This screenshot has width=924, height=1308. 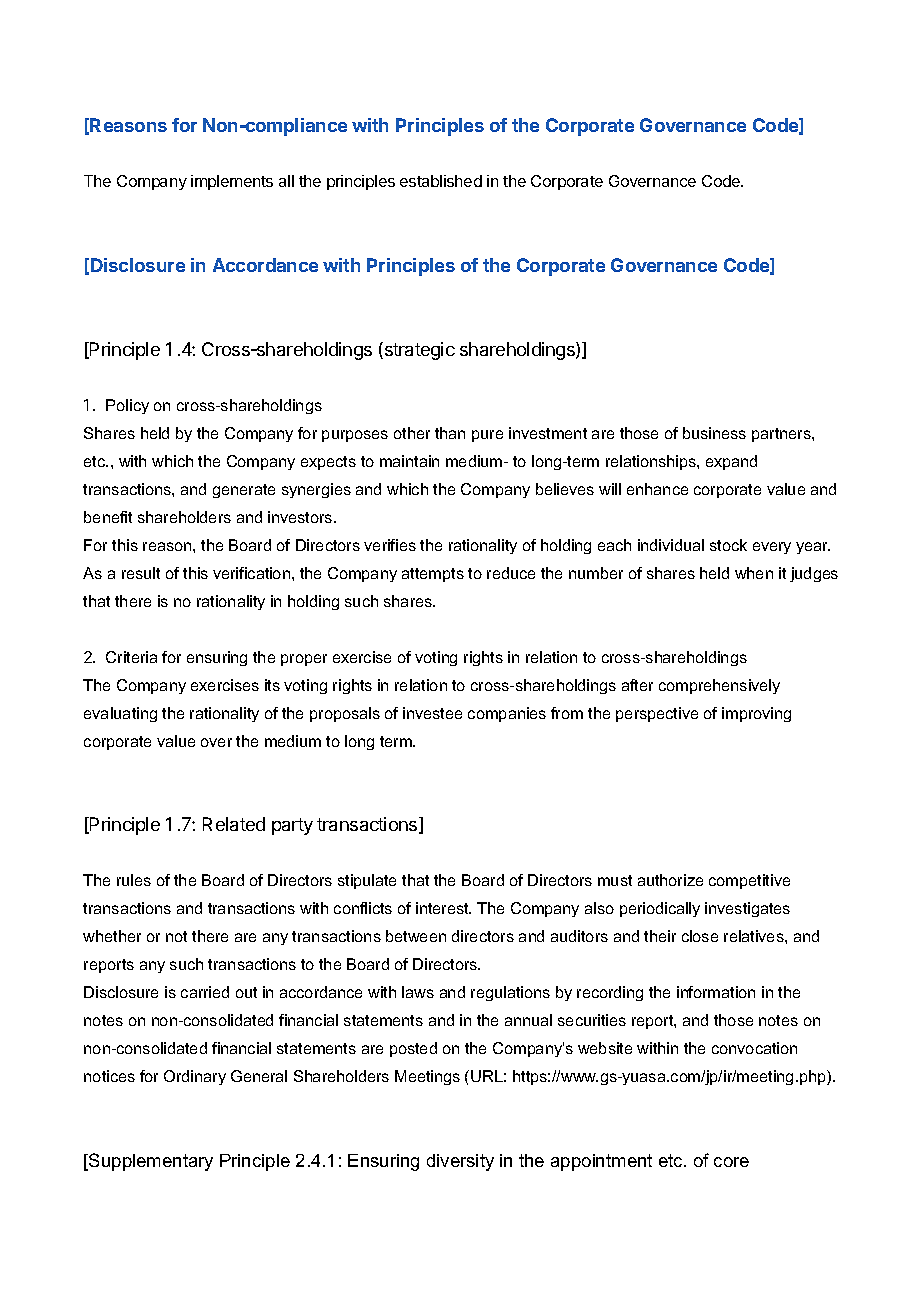 What do you see at coordinates (507, 714) in the screenshot?
I see `companies` at bounding box center [507, 714].
